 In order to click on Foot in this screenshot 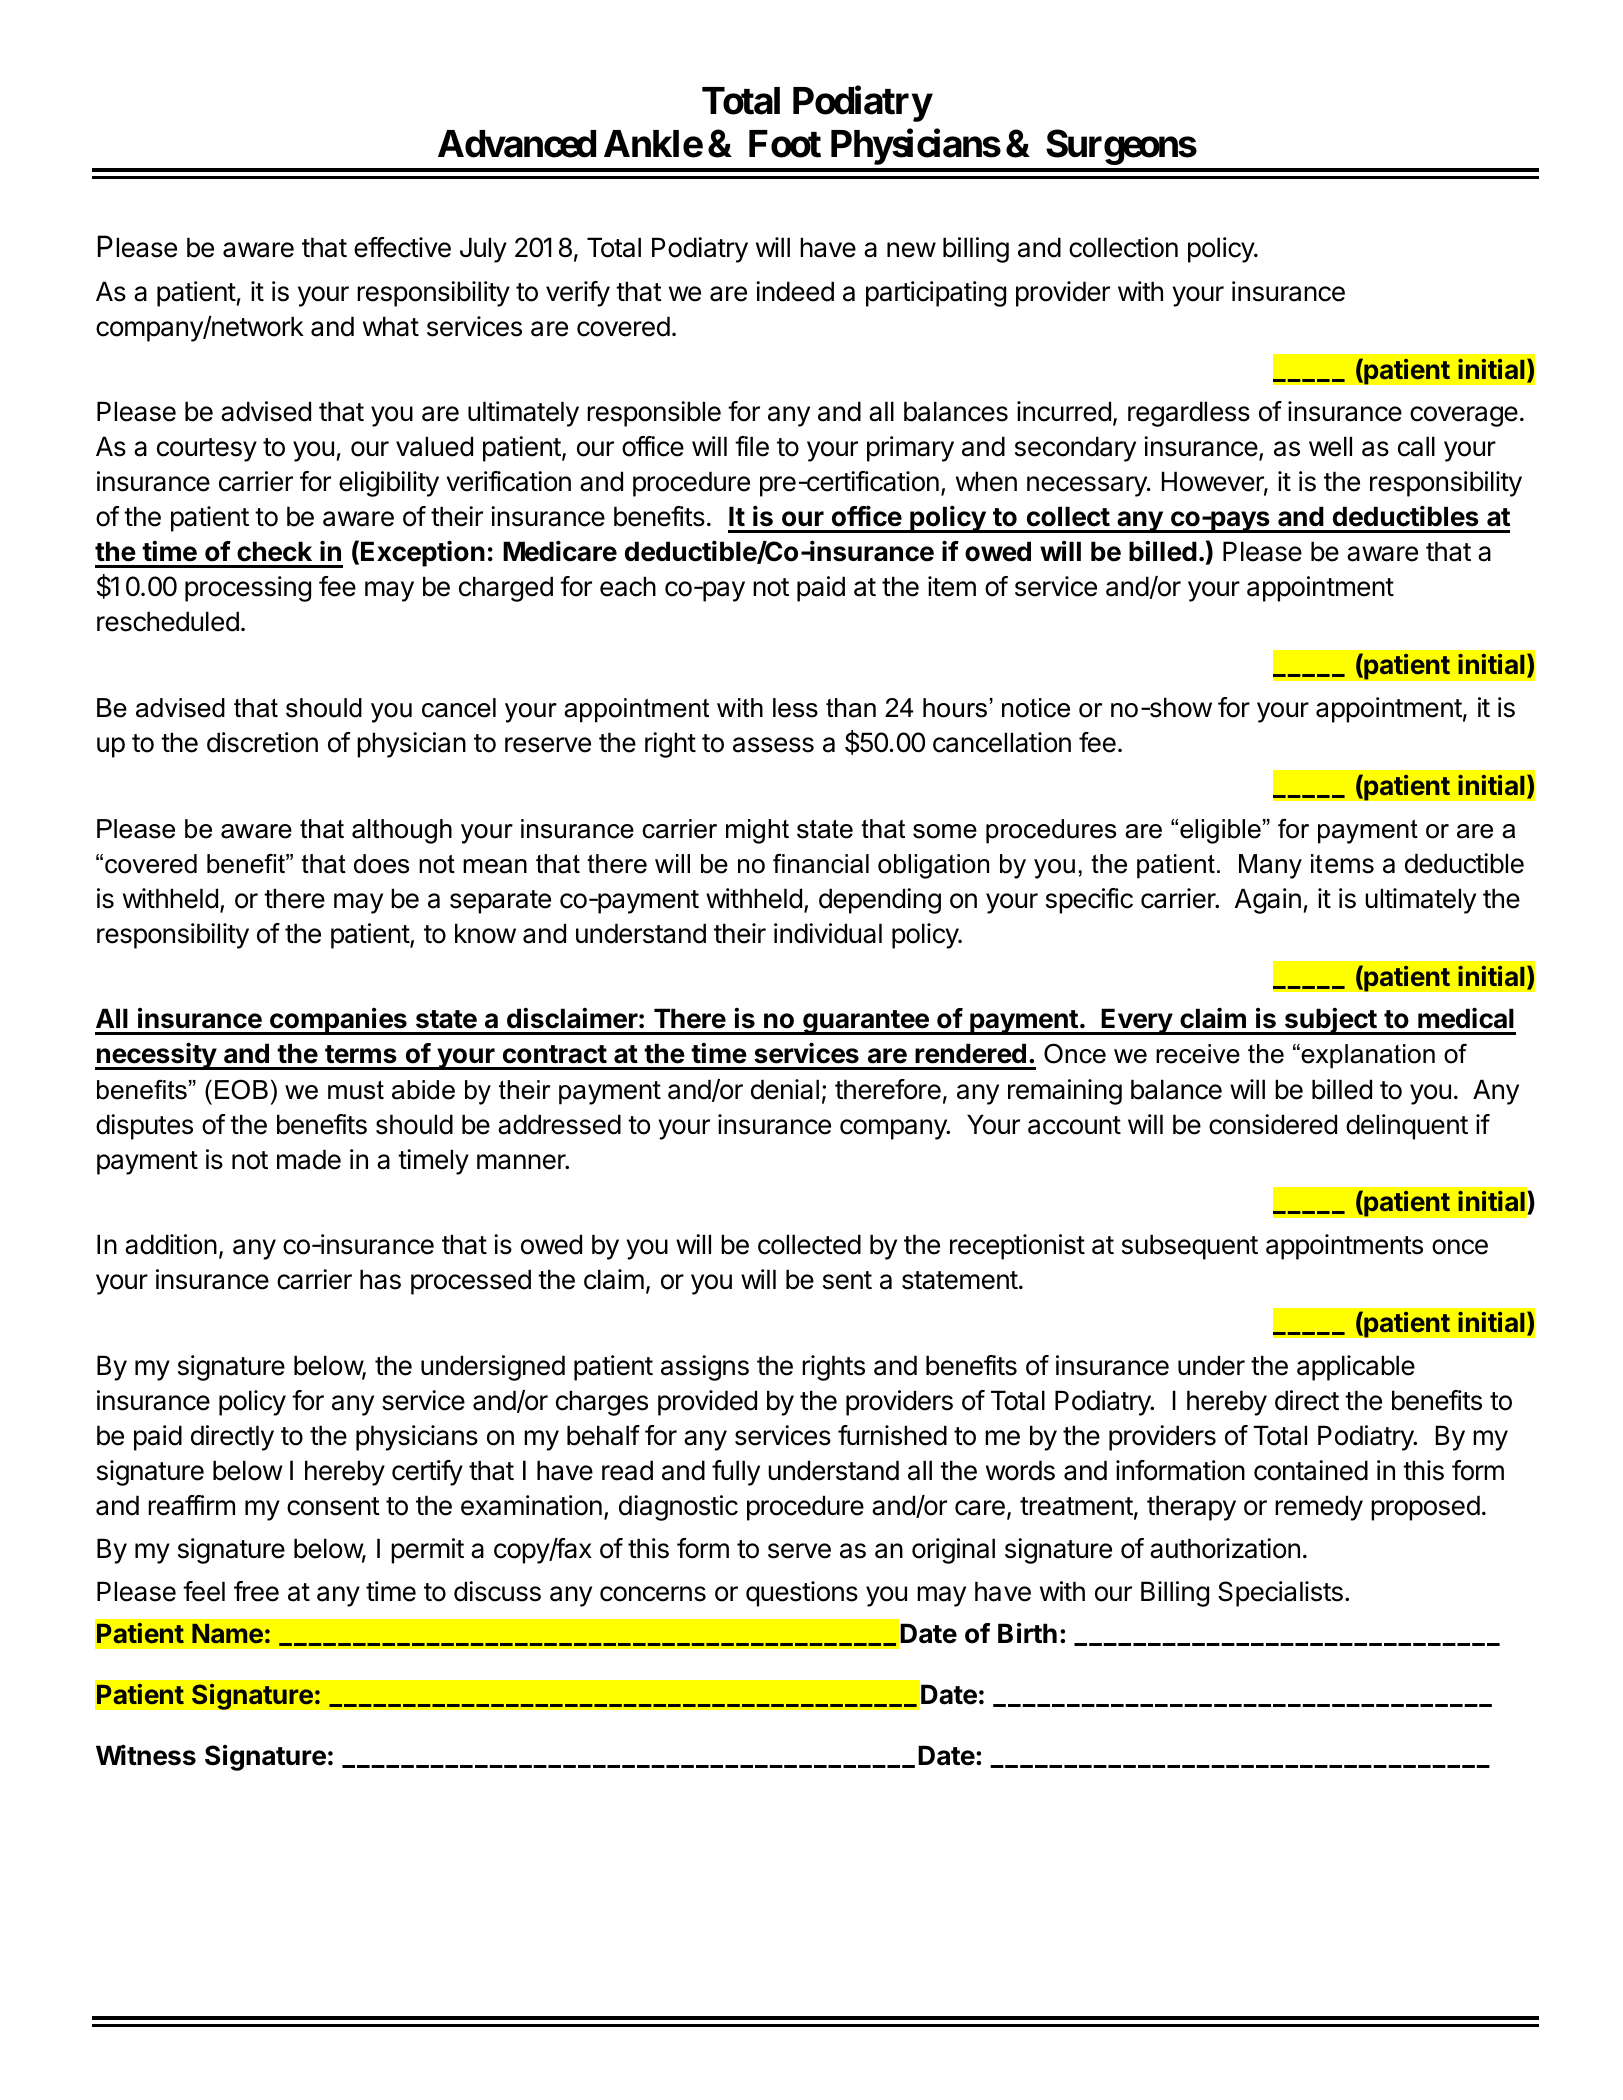, I will do `click(785, 144)`.
